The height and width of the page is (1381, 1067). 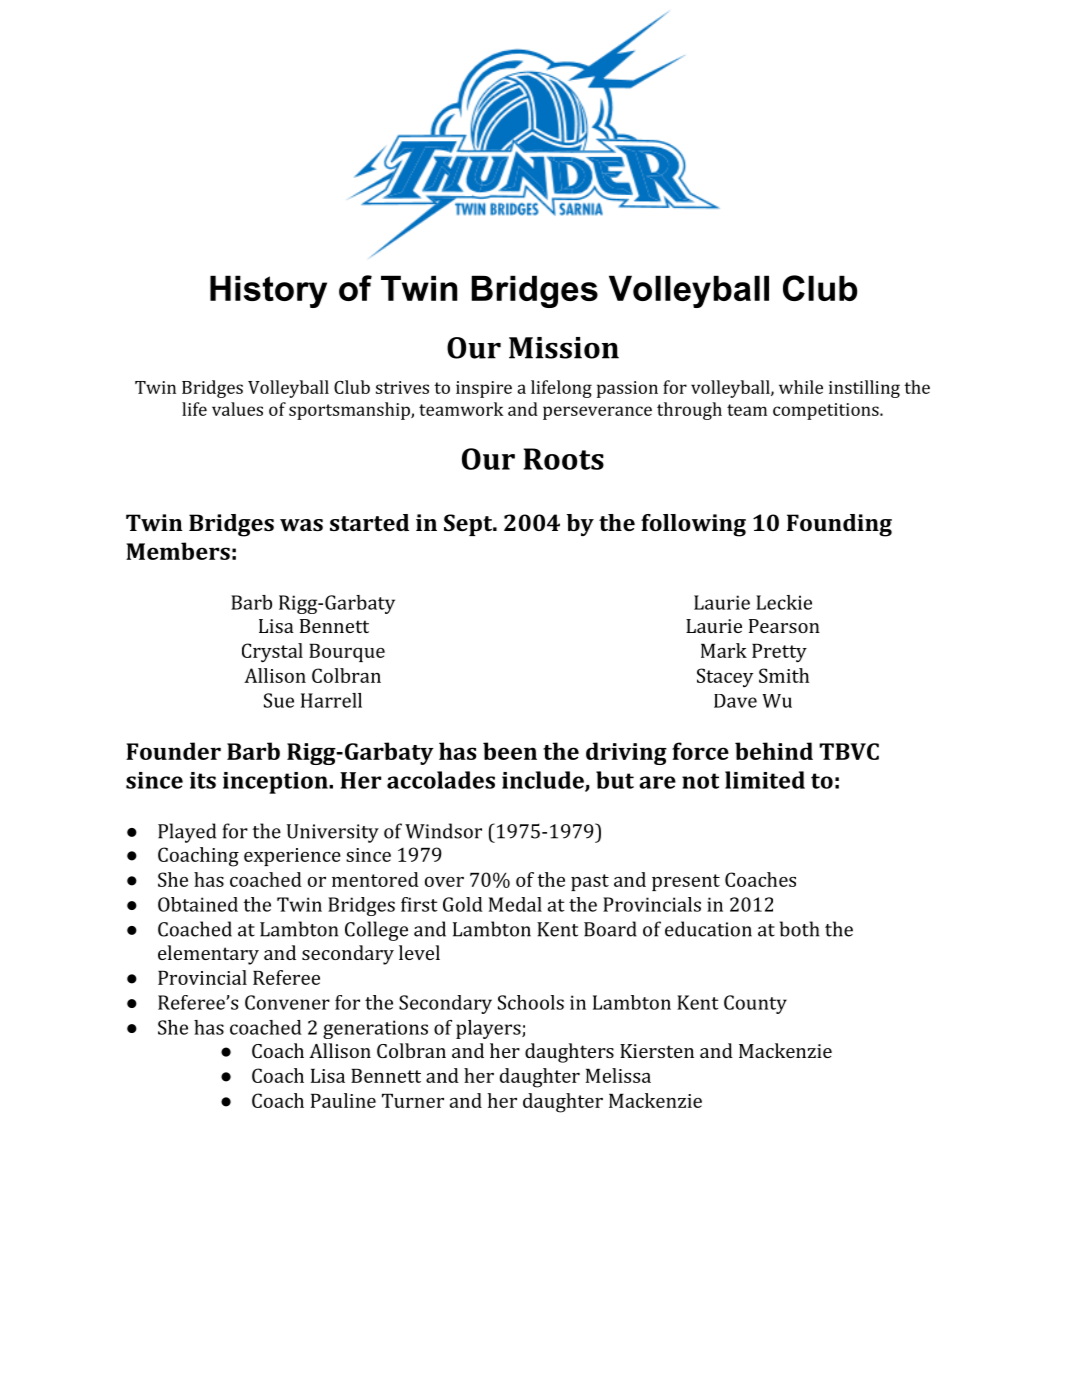 I want to click on Mission, so click(x=564, y=348).
